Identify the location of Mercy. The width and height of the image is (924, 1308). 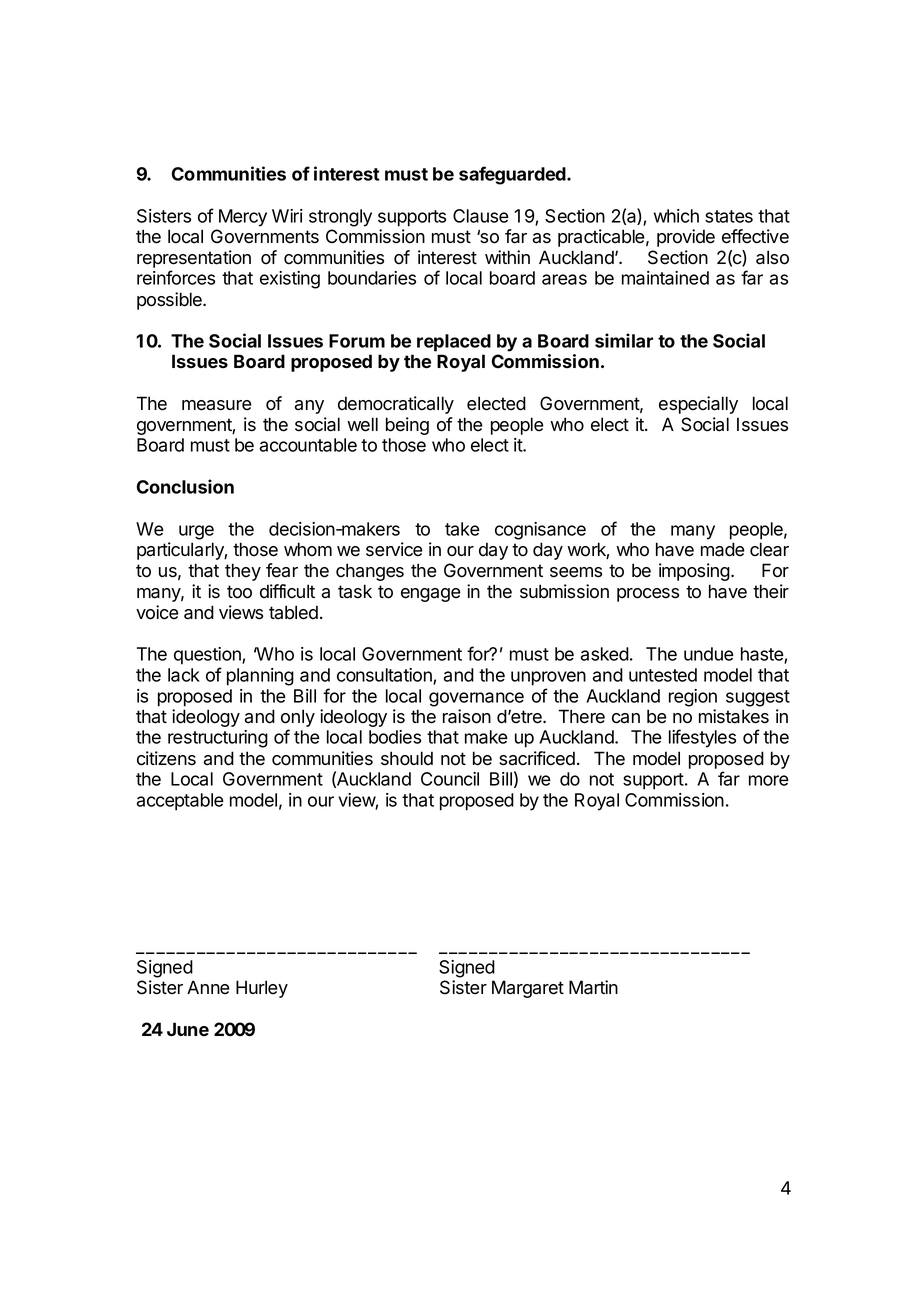
(243, 218).
